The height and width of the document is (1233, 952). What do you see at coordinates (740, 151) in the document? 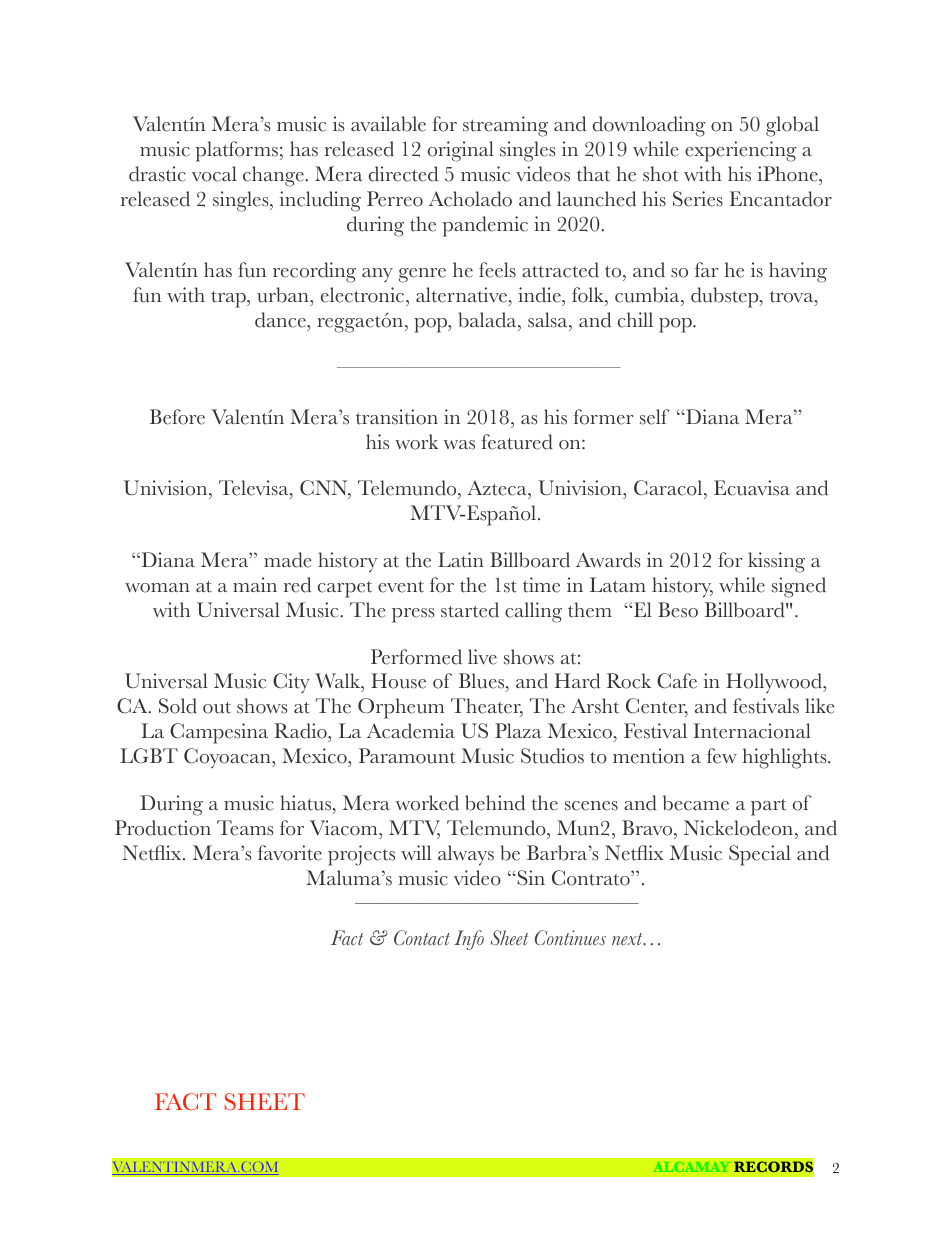
I see `experiencing` at bounding box center [740, 151].
